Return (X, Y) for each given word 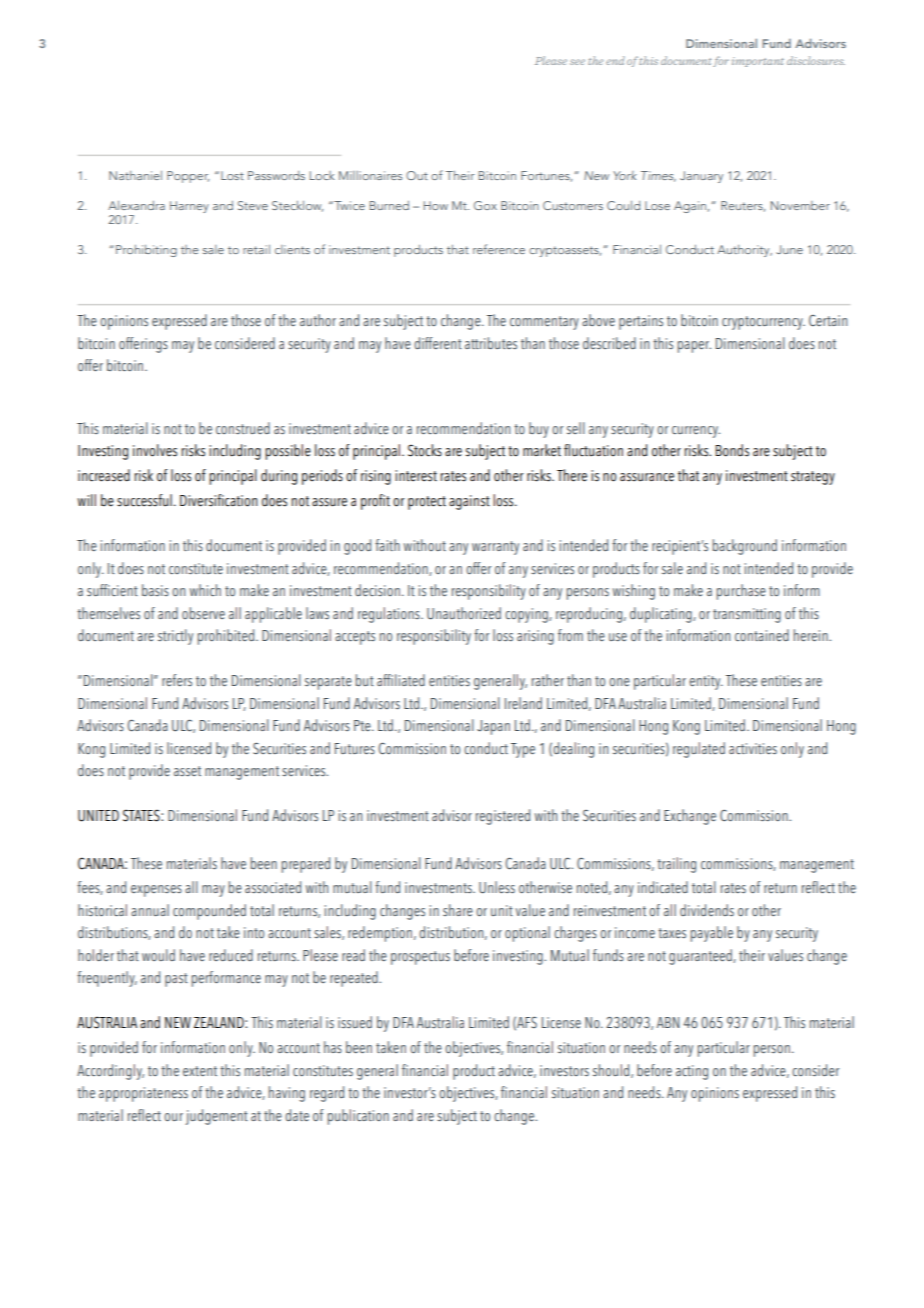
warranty (495, 548)
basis (155, 590)
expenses (156, 891)
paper (694, 347)
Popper (188, 177)
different (438, 343)
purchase (741, 592)
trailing (676, 865)
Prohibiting (146, 251)
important (758, 62)
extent (200, 1071)
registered (503, 817)
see (577, 62)
